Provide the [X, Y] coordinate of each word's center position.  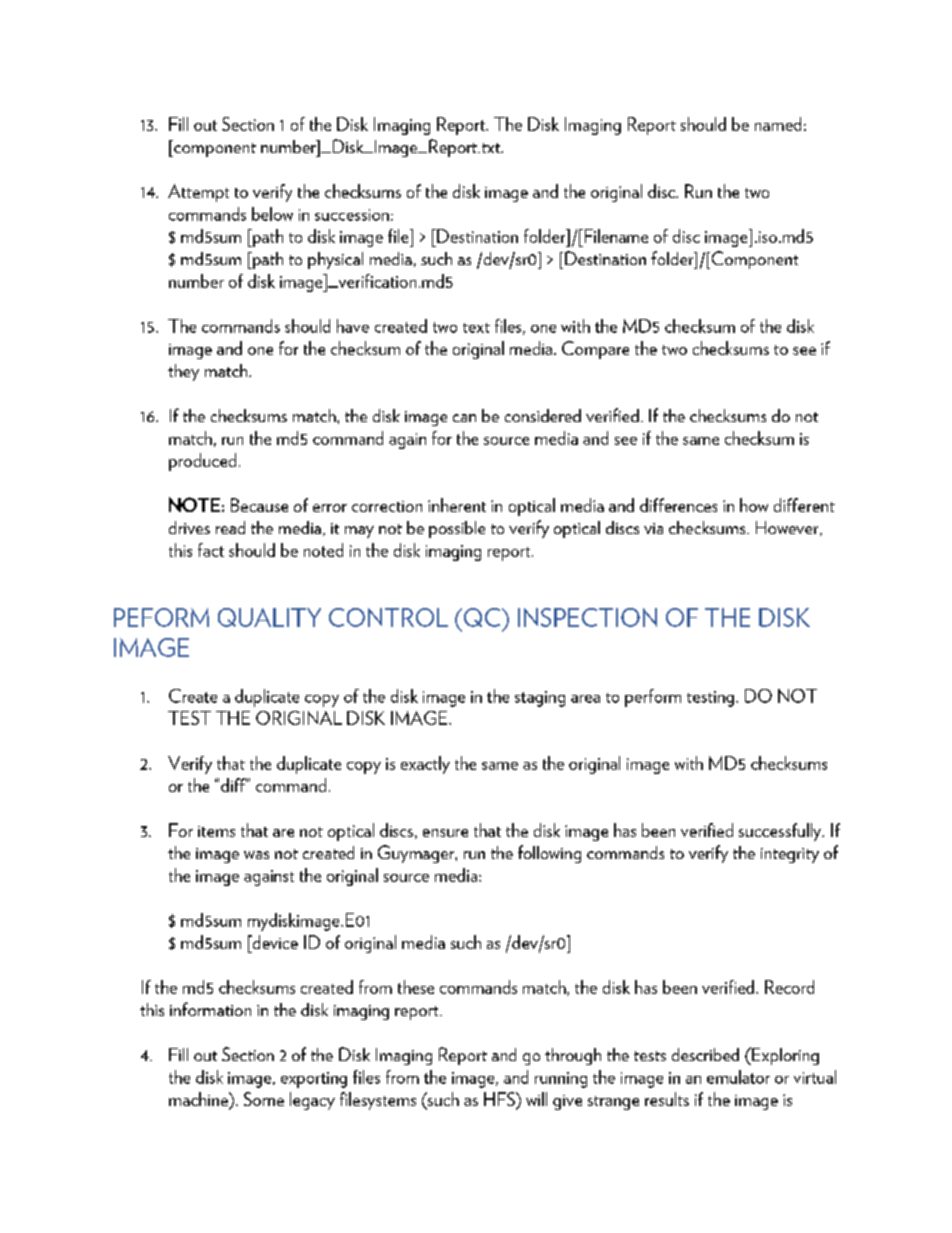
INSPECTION [587, 617]
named [778, 124]
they [183, 372]
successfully [781, 832]
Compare [595, 350]
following [549, 854]
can [464, 418]
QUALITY [269, 617]
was [256, 855]
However [788, 528]
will [536, 1099]
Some [264, 1099]
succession [352, 215]
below [272, 214]
